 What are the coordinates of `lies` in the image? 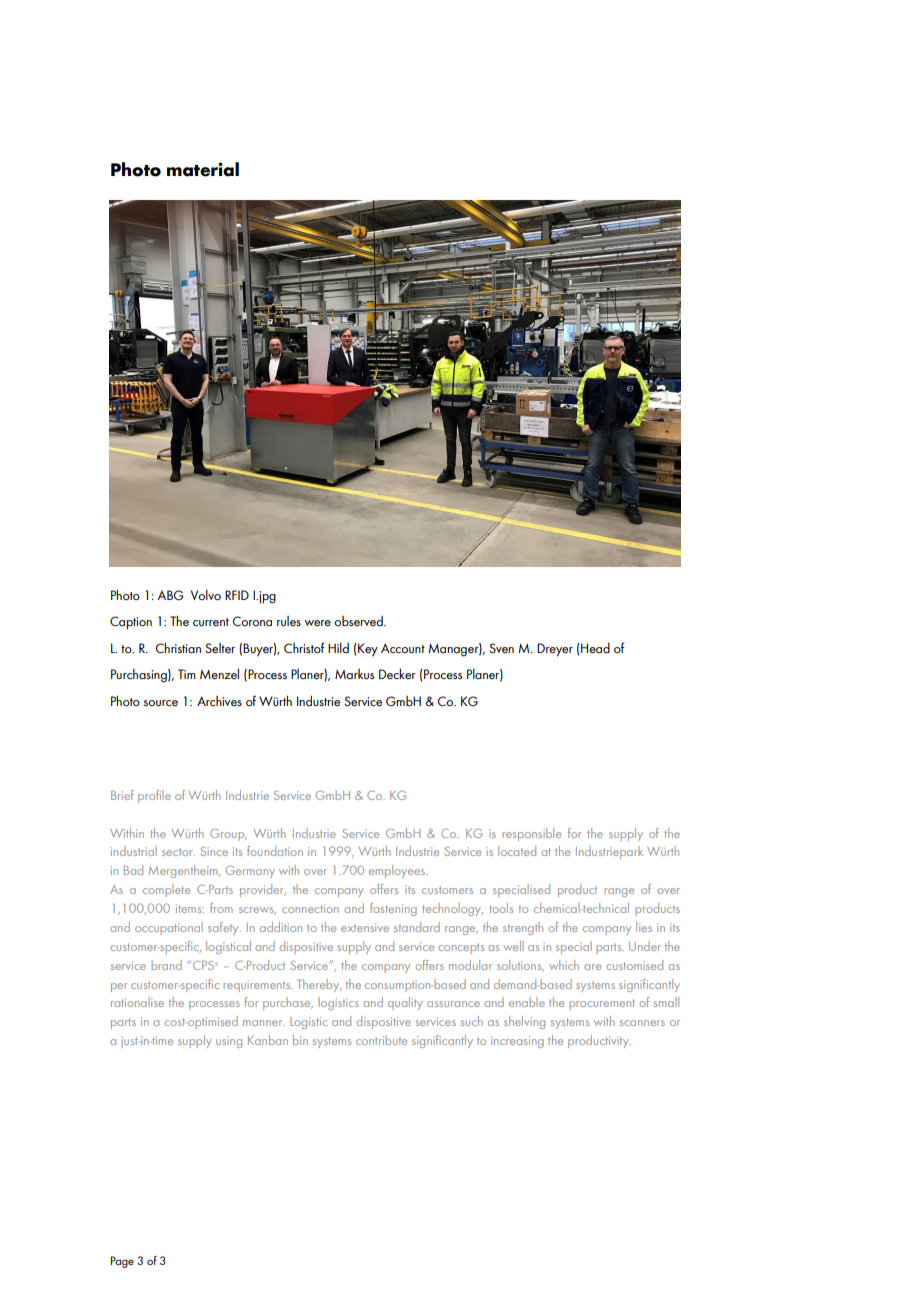 It's located at (644, 927).
